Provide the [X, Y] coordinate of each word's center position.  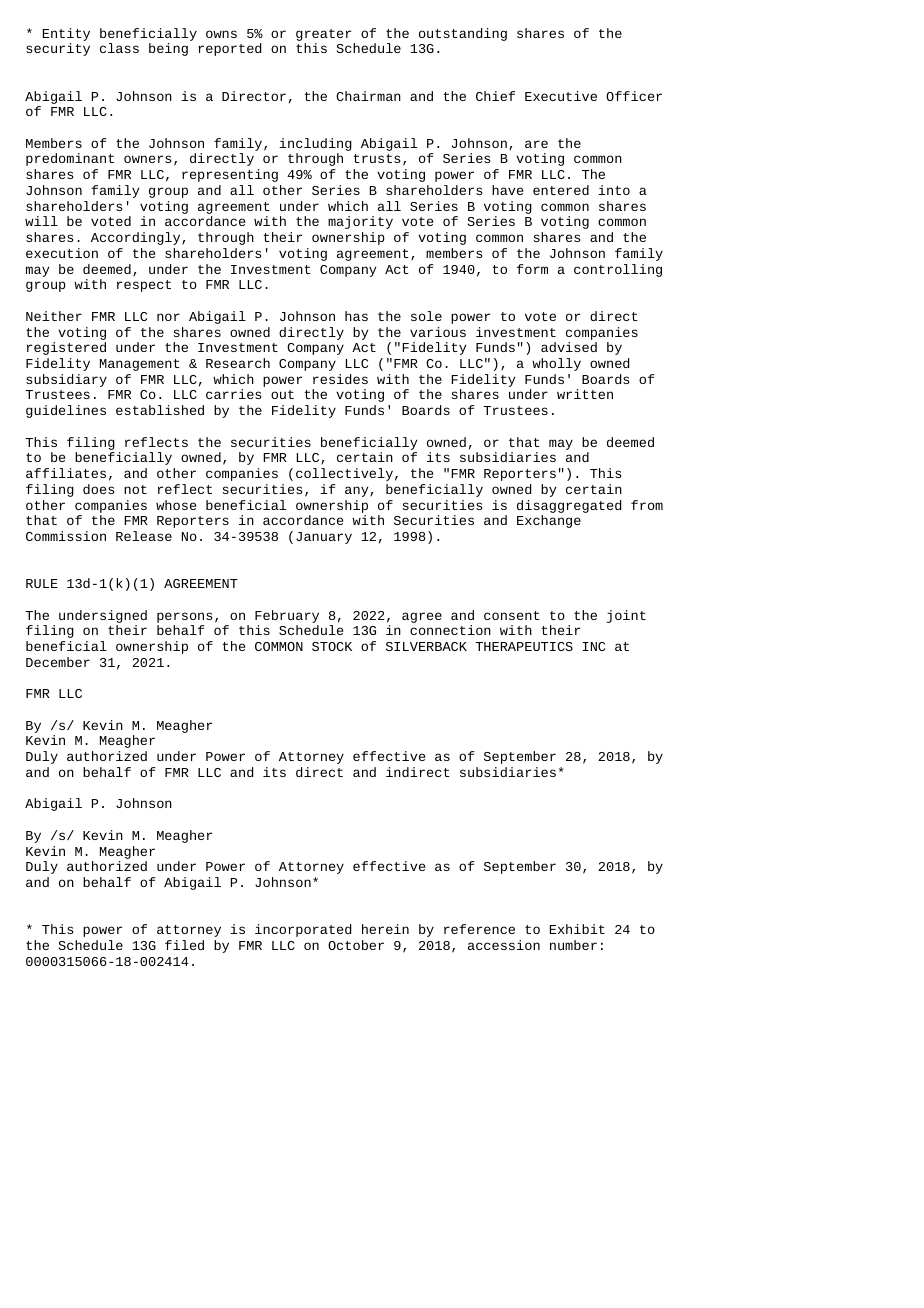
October [356, 945]
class [119, 48]
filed [184, 945]
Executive [561, 96]
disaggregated [569, 506]
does [98, 489]
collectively [344, 474]
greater [323, 35]
